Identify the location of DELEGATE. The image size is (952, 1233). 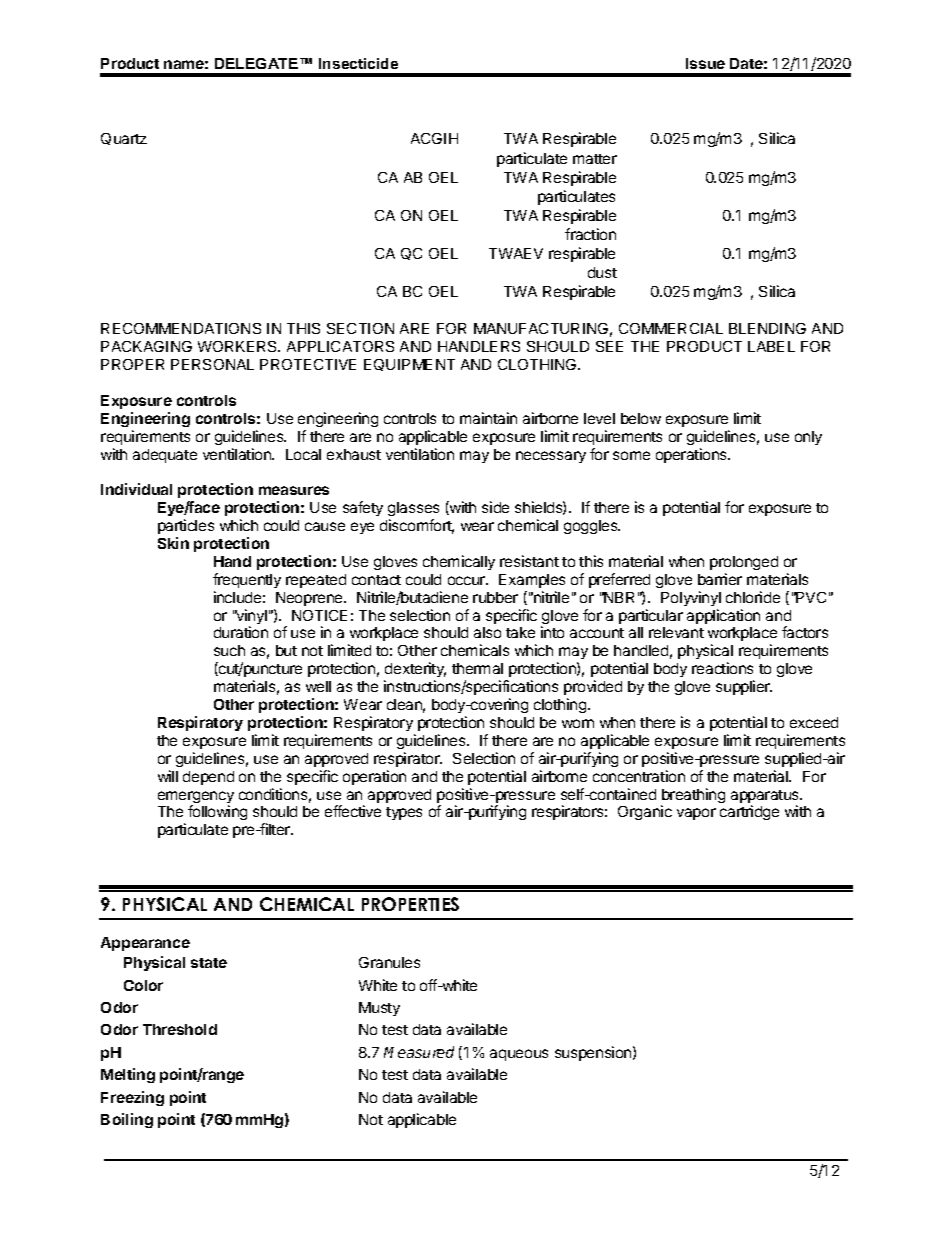
(258, 63).
